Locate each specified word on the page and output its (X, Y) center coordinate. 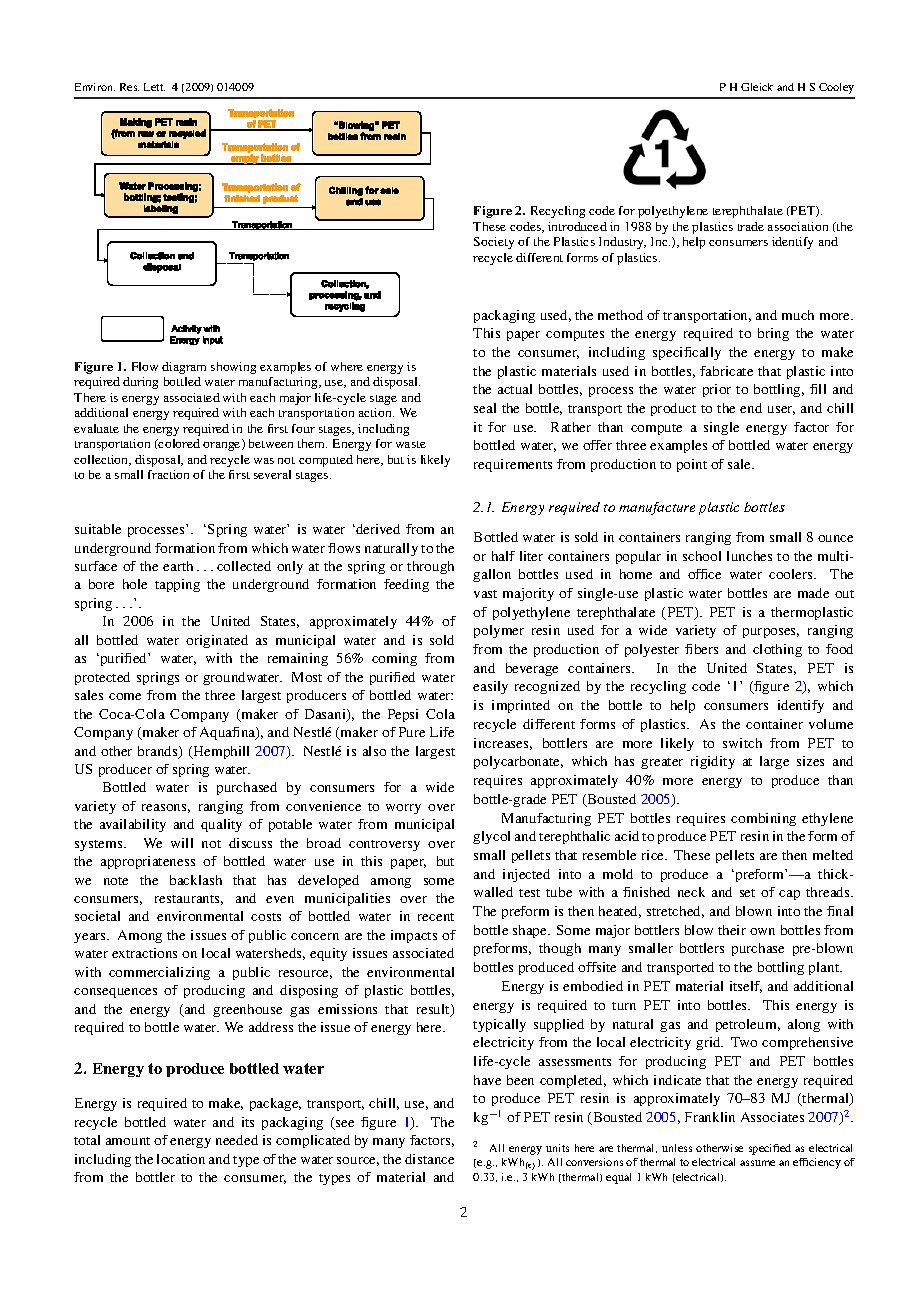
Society (494, 243)
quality (221, 825)
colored (178, 443)
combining (763, 819)
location (181, 1159)
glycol (491, 837)
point (692, 465)
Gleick (757, 87)
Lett (154, 87)
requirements (513, 465)
